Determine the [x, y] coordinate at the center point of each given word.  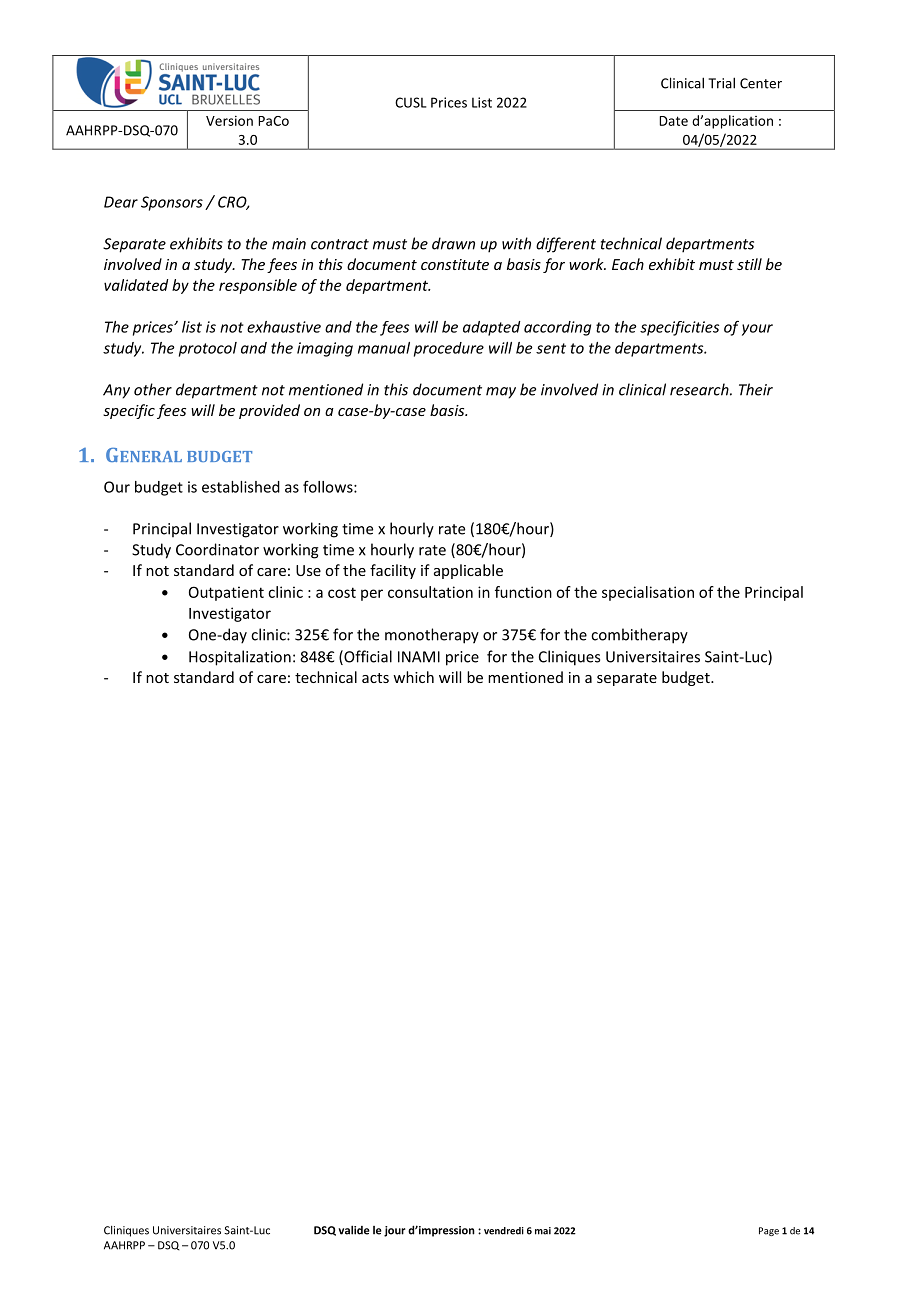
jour [395, 1231]
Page [769, 1231]
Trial [721, 83]
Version [229, 120]
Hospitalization [240, 658]
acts [375, 678]
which [413, 677]
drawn [453, 243]
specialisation [648, 593]
